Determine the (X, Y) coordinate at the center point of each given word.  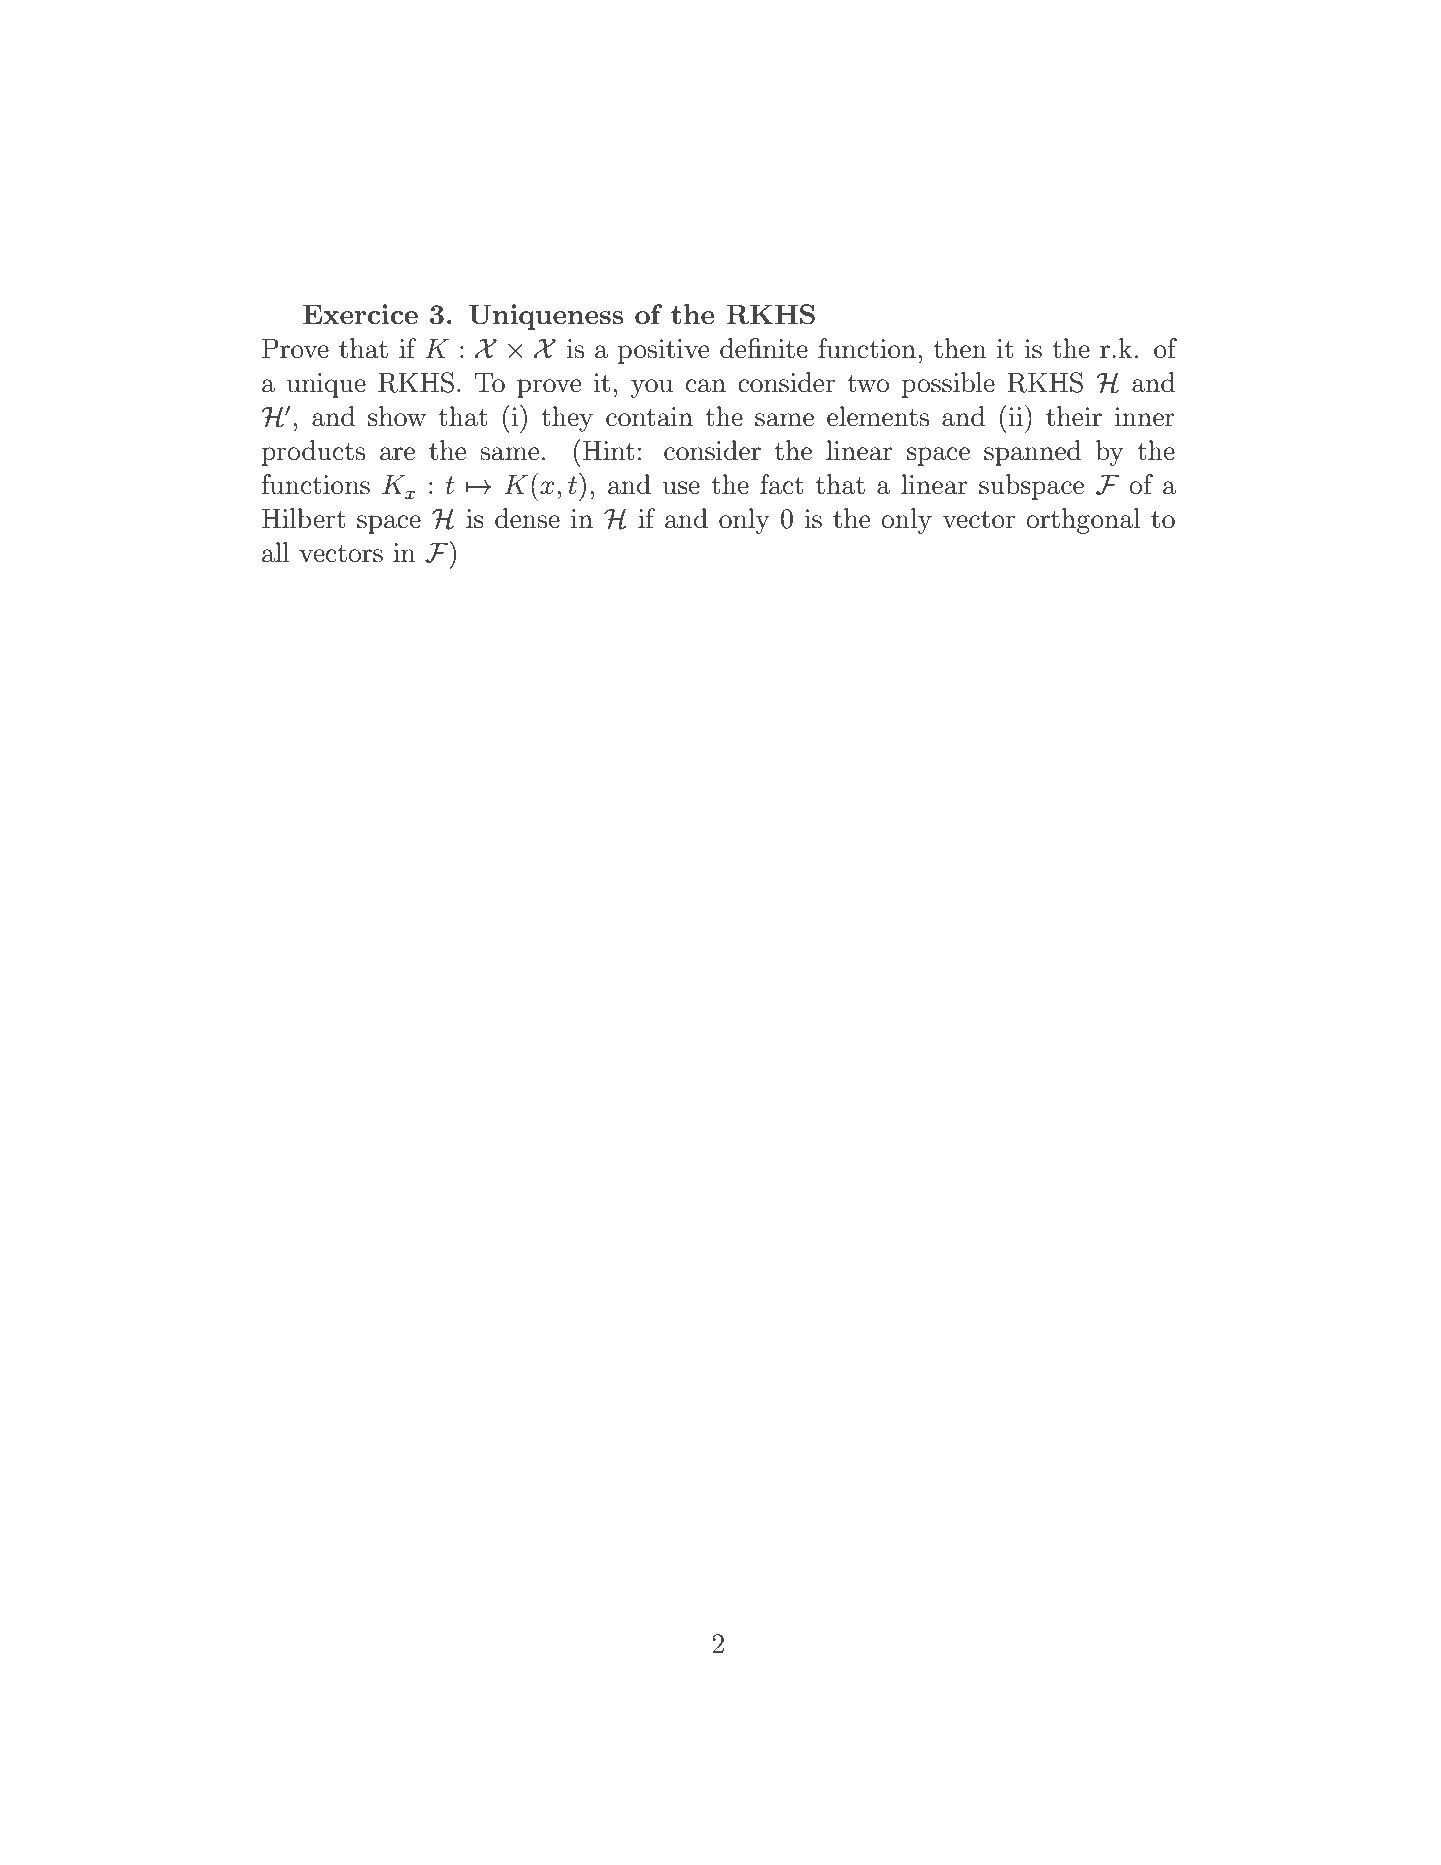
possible (948, 385)
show (397, 416)
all (276, 552)
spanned (1032, 453)
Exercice (360, 314)
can (706, 386)
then (960, 348)
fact (782, 484)
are (397, 454)
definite (764, 348)
